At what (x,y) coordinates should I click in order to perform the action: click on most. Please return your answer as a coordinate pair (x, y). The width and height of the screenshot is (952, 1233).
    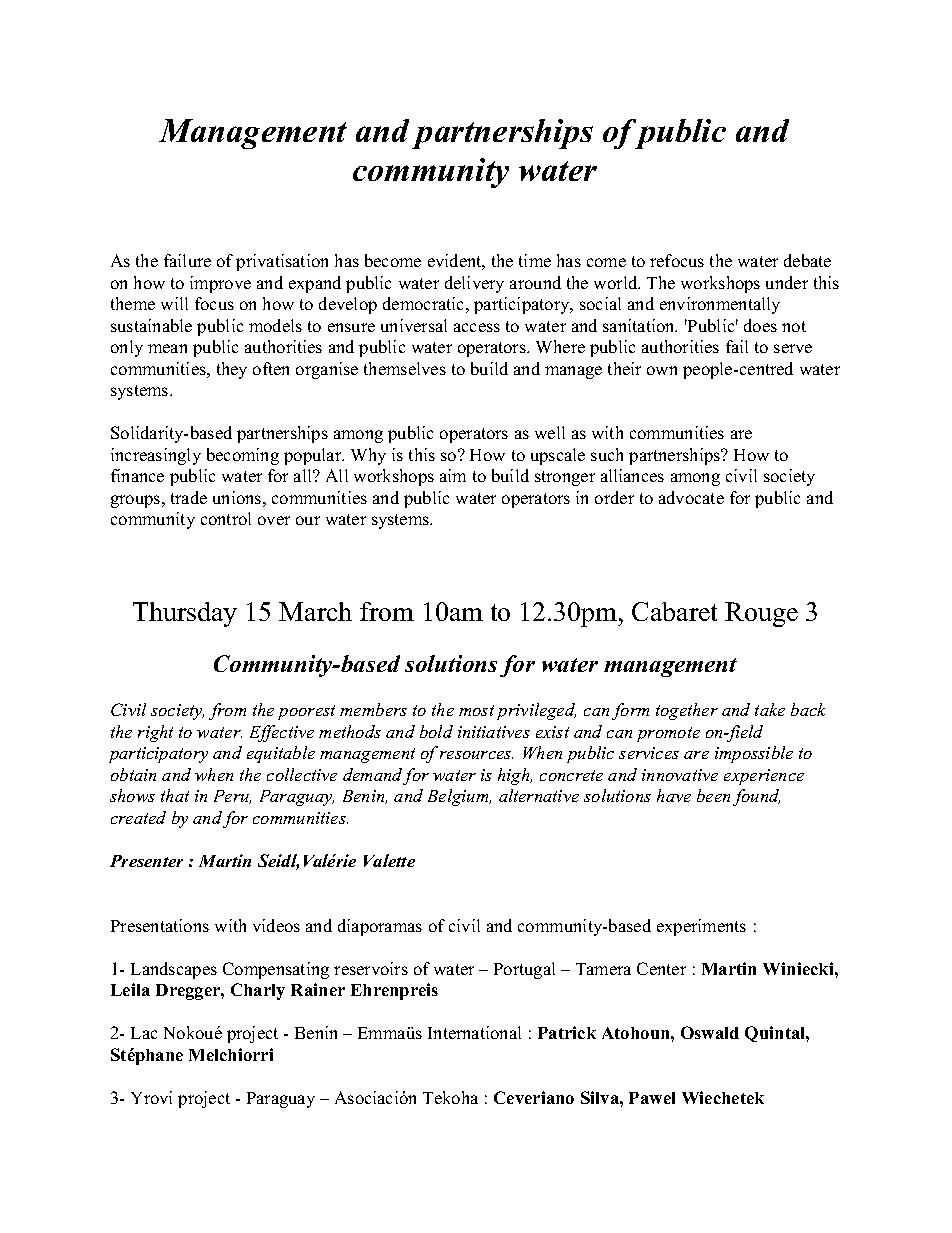
    Looking at the image, I should click on (476, 710).
